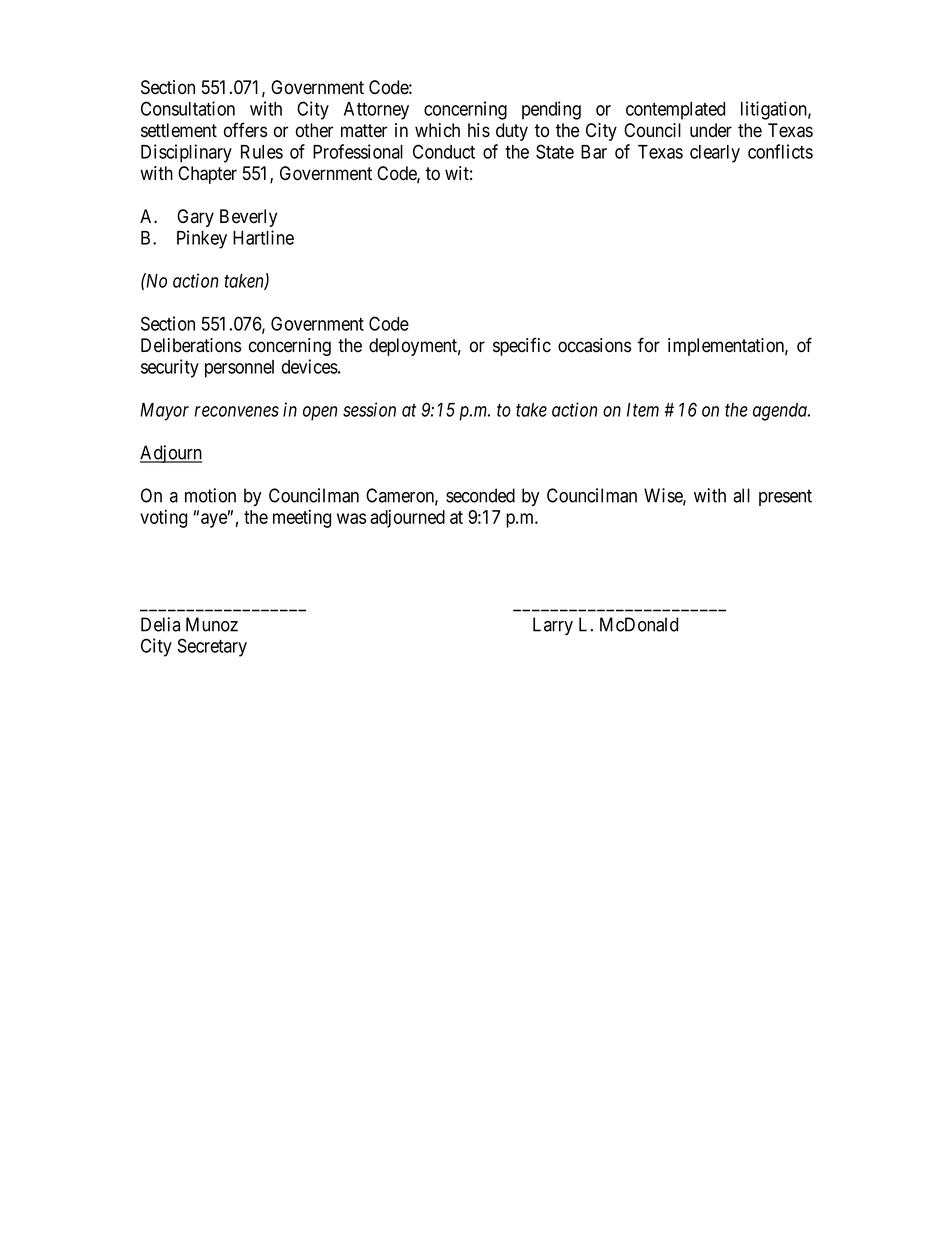  What do you see at coordinates (212, 624) in the page?
I see `Munoz` at bounding box center [212, 624].
